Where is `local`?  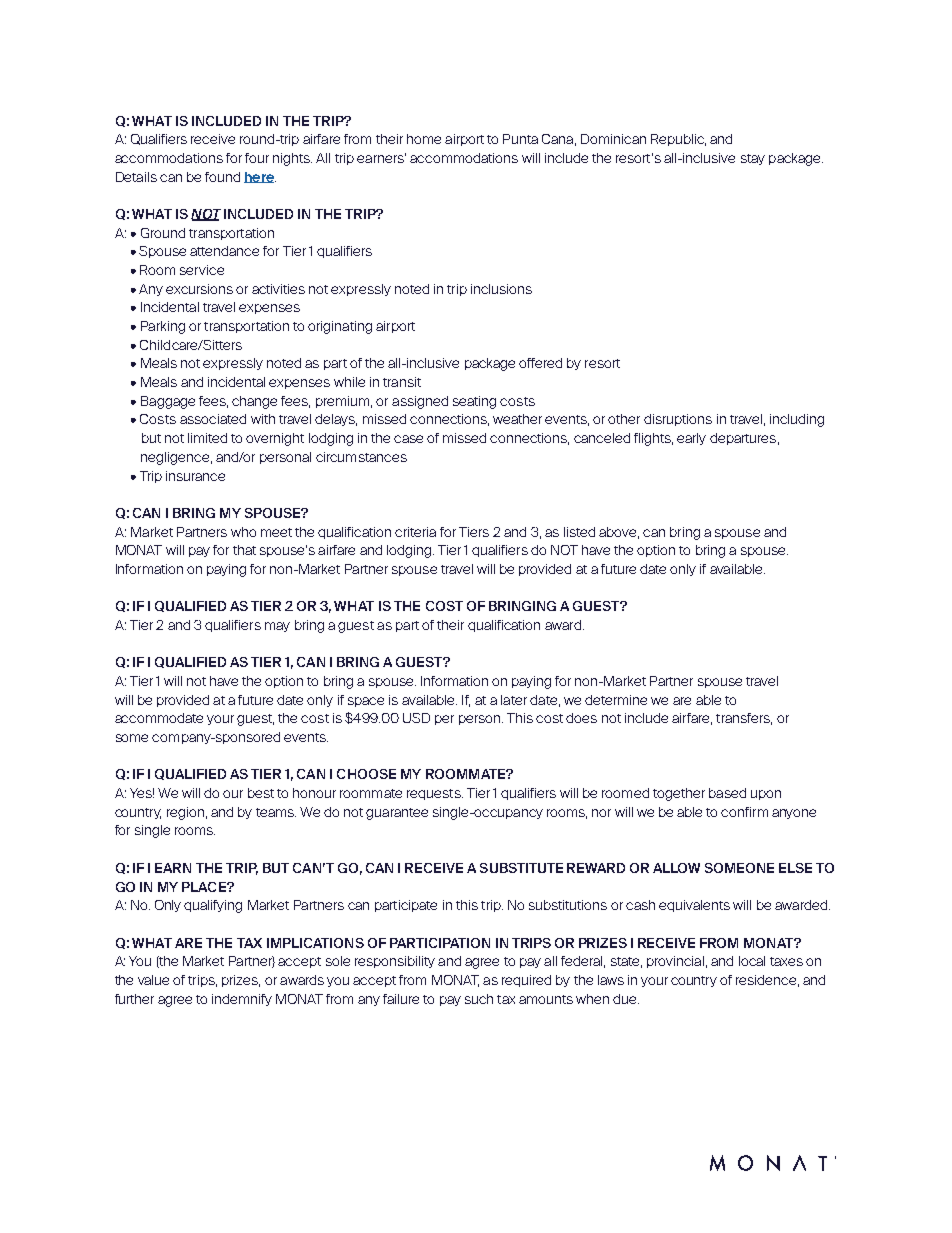 local is located at coordinates (752, 961).
